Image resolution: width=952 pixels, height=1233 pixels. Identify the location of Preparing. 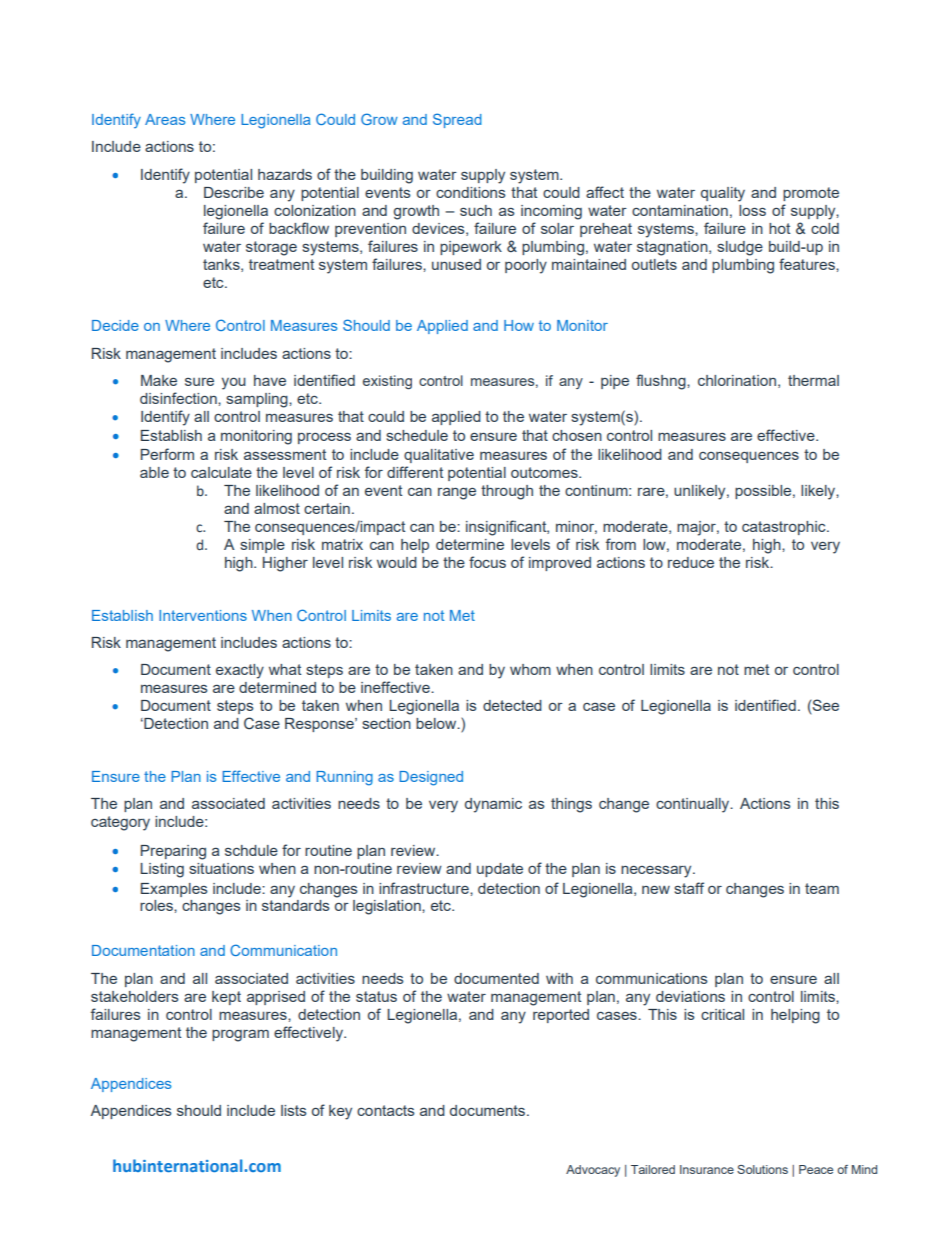
(173, 852).
